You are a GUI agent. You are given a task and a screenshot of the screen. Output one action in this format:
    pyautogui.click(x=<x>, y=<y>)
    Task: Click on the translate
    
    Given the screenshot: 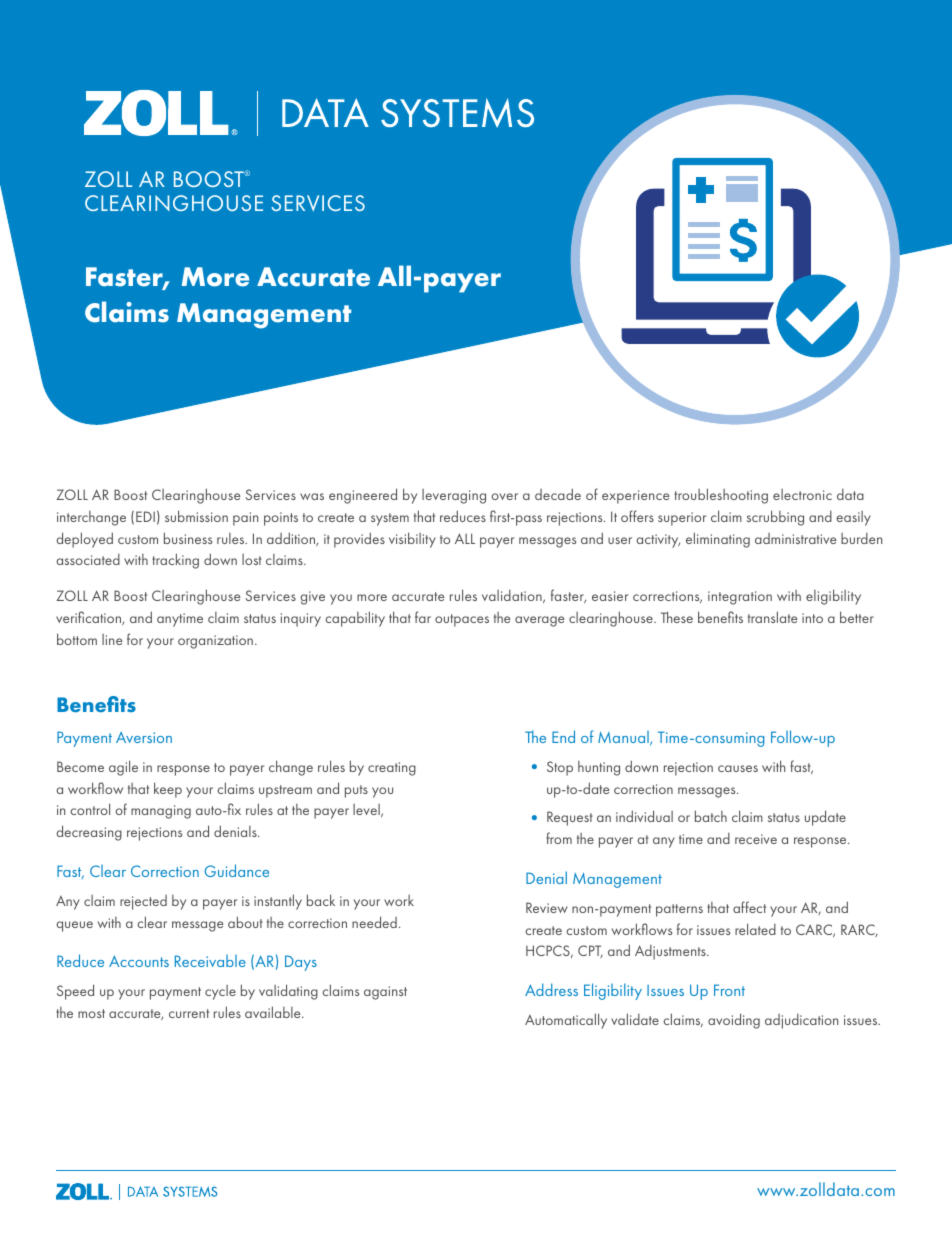 What is the action you would take?
    pyautogui.click(x=772, y=617)
